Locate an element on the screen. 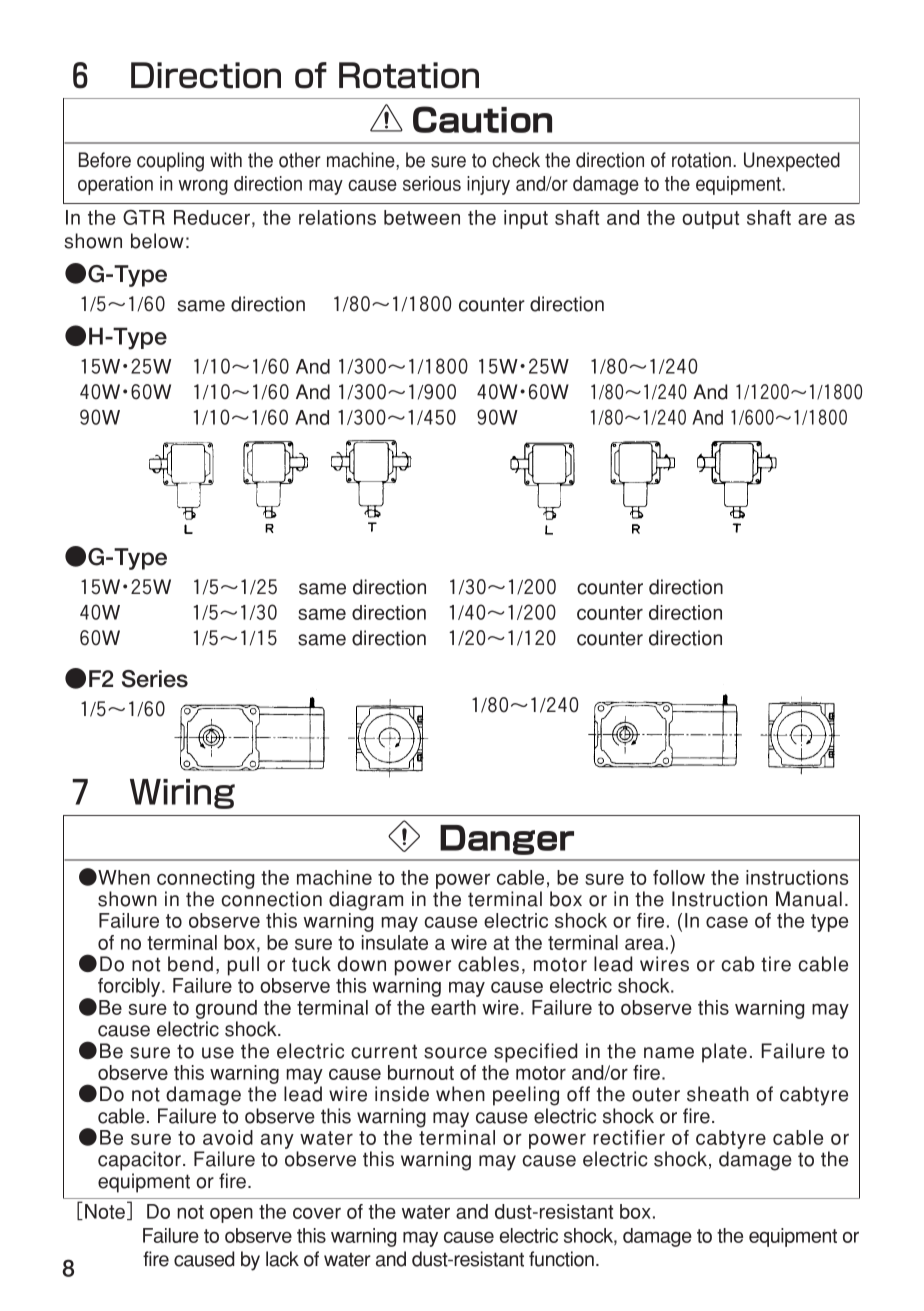  follow is located at coordinates (679, 877).
